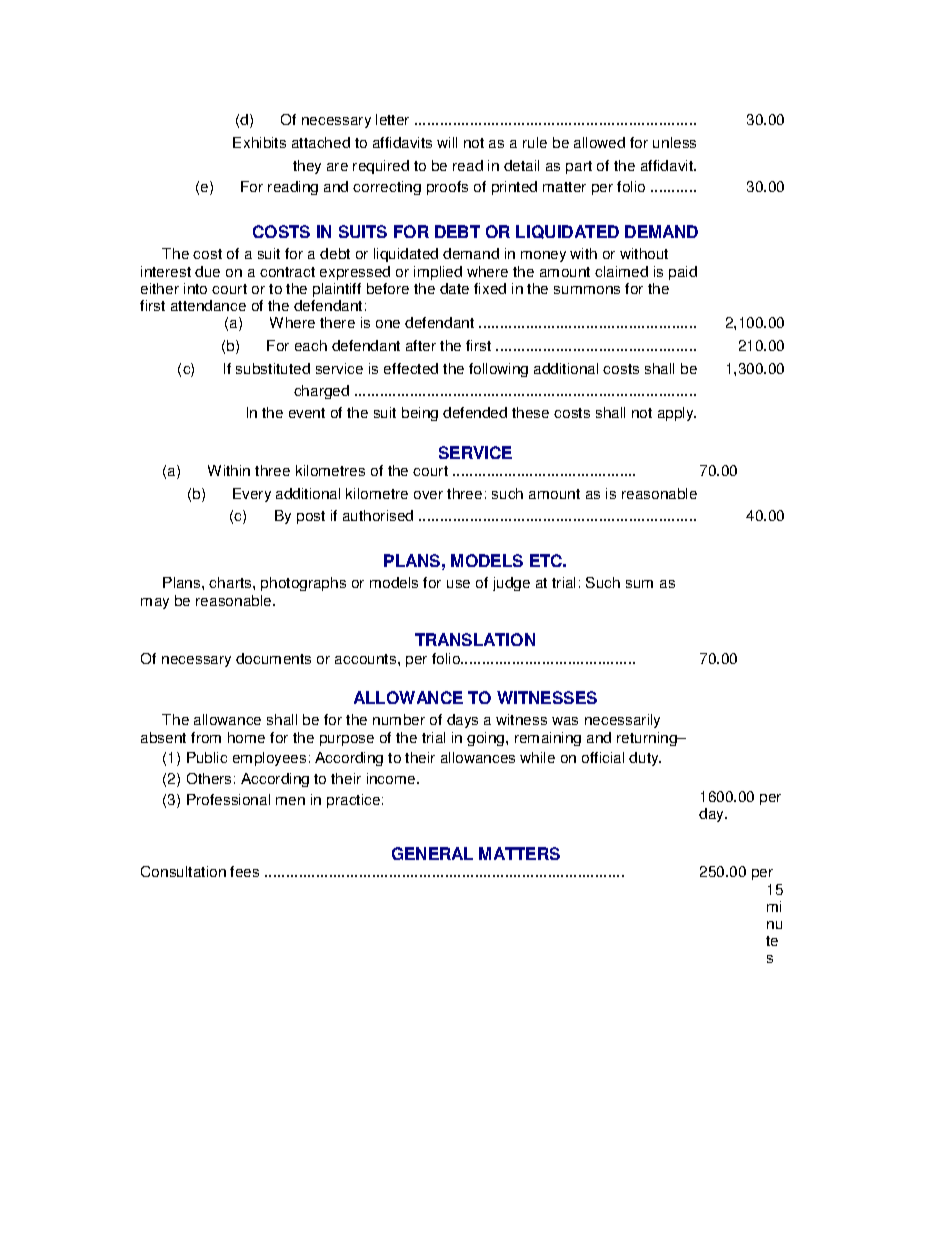 Image resolution: width=952 pixels, height=1233 pixels. I want to click on over, so click(428, 495).
